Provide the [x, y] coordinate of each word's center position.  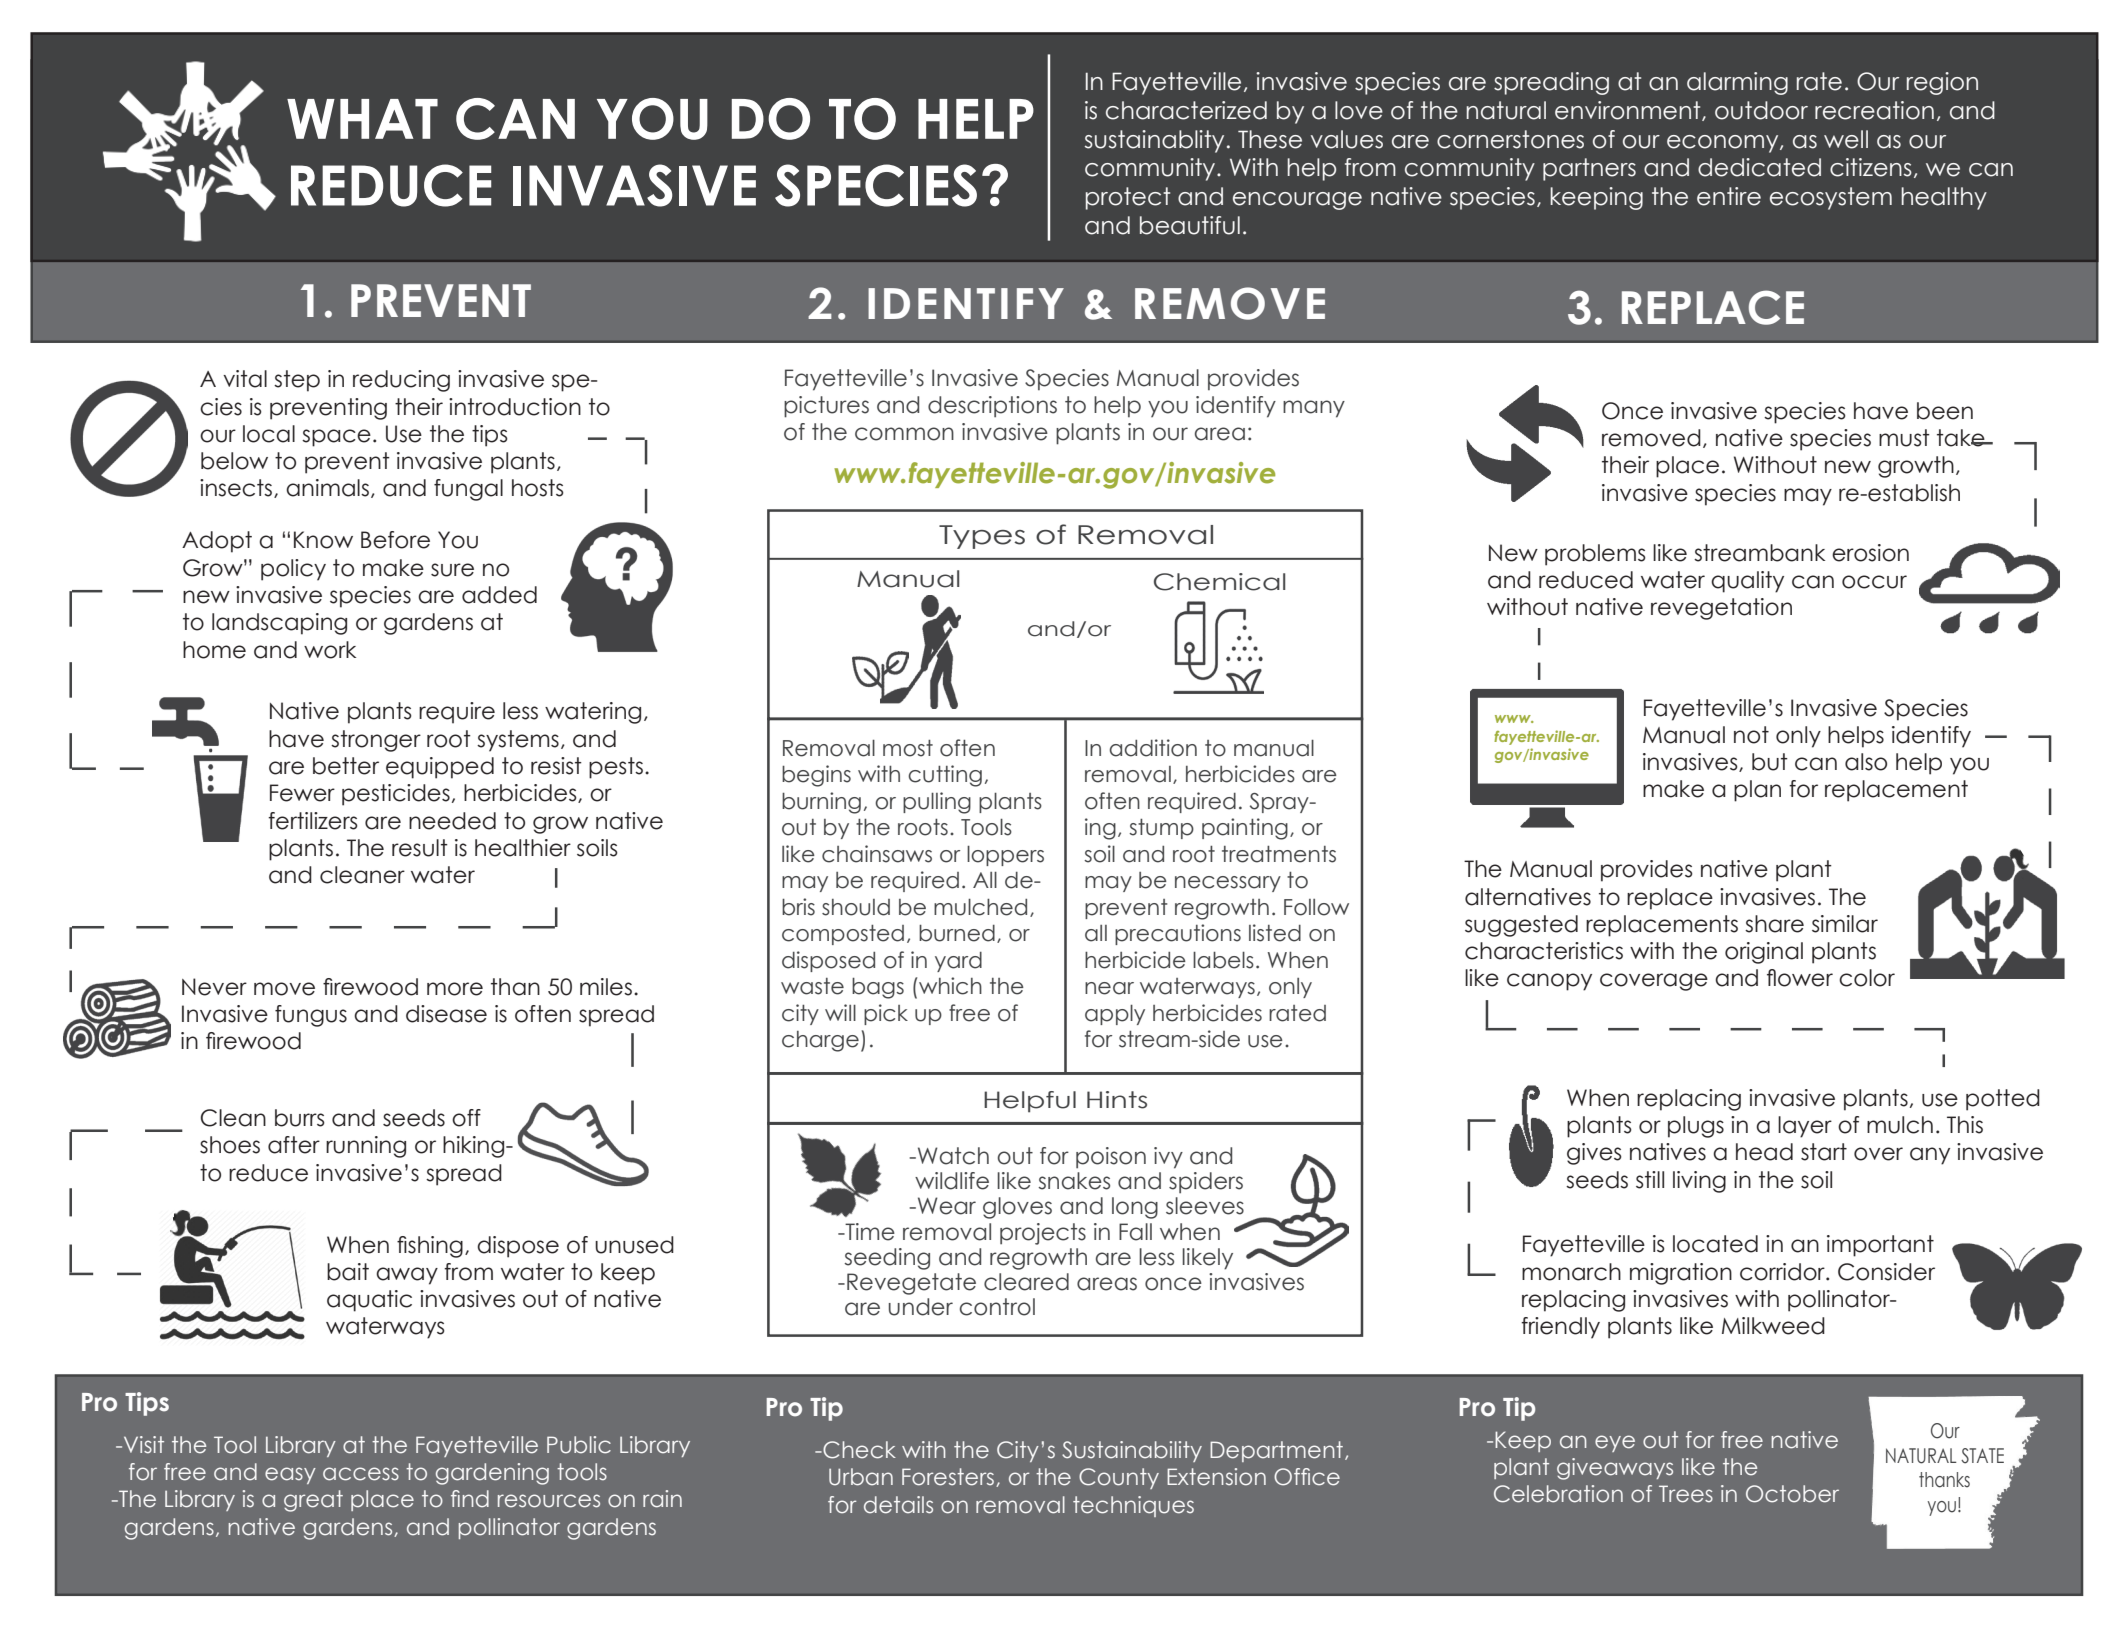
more [455, 989]
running [366, 1147]
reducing [401, 381]
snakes [1074, 1181]
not [1751, 735]
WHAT [362, 119]
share [1774, 924]
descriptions [992, 407]
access [361, 1474]
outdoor [1761, 110]
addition [1153, 748]
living [1699, 1182]
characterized [1186, 110]
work [330, 650]
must [1904, 438]
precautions [1178, 934]
